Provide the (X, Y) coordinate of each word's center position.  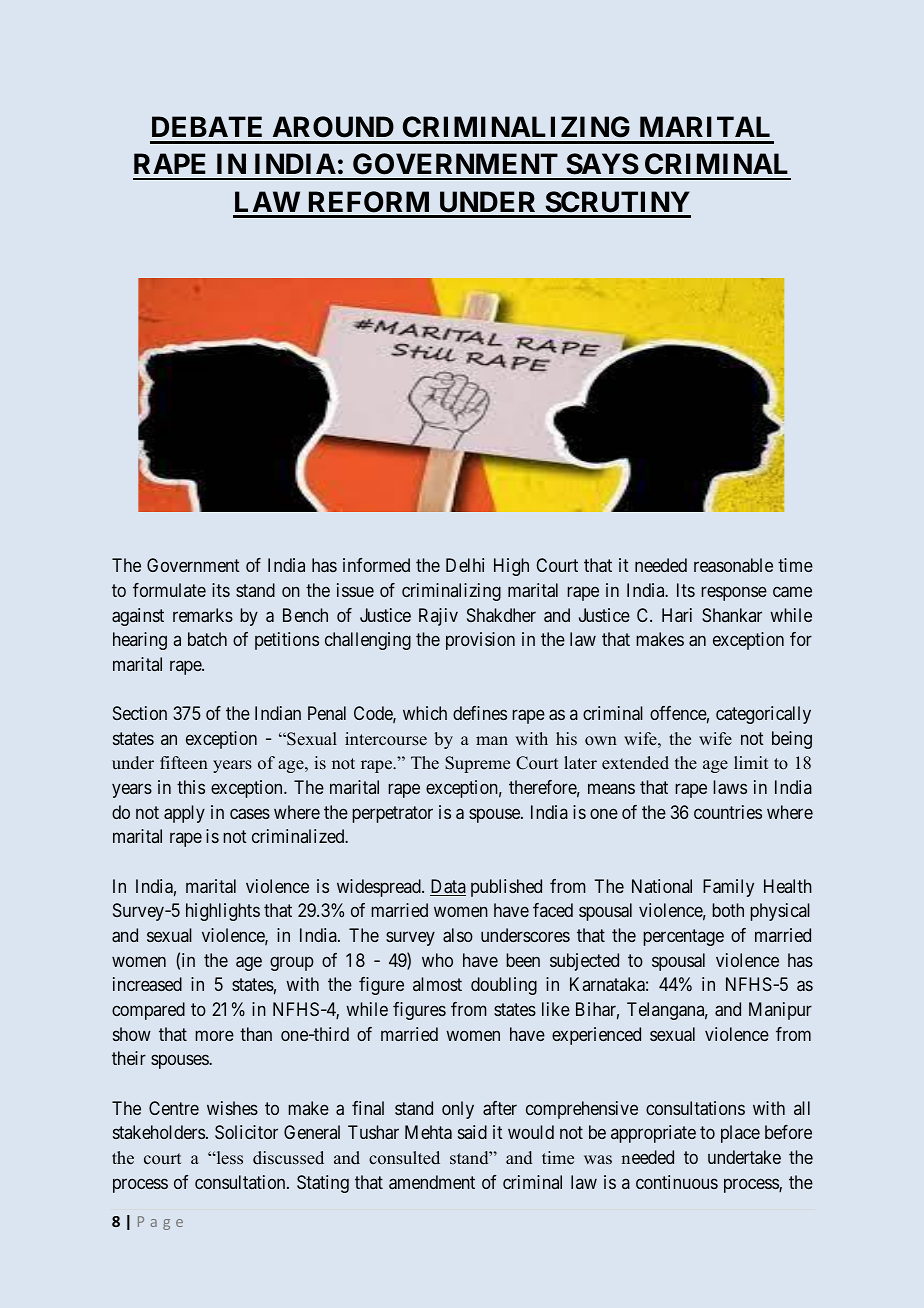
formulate (169, 590)
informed (376, 565)
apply (184, 814)
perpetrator (392, 814)
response (734, 593)
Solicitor (246, 1132)
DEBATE (207, 126)
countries (728, 812)
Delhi (465, 565)
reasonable (733, 565)
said (472, 1132)
